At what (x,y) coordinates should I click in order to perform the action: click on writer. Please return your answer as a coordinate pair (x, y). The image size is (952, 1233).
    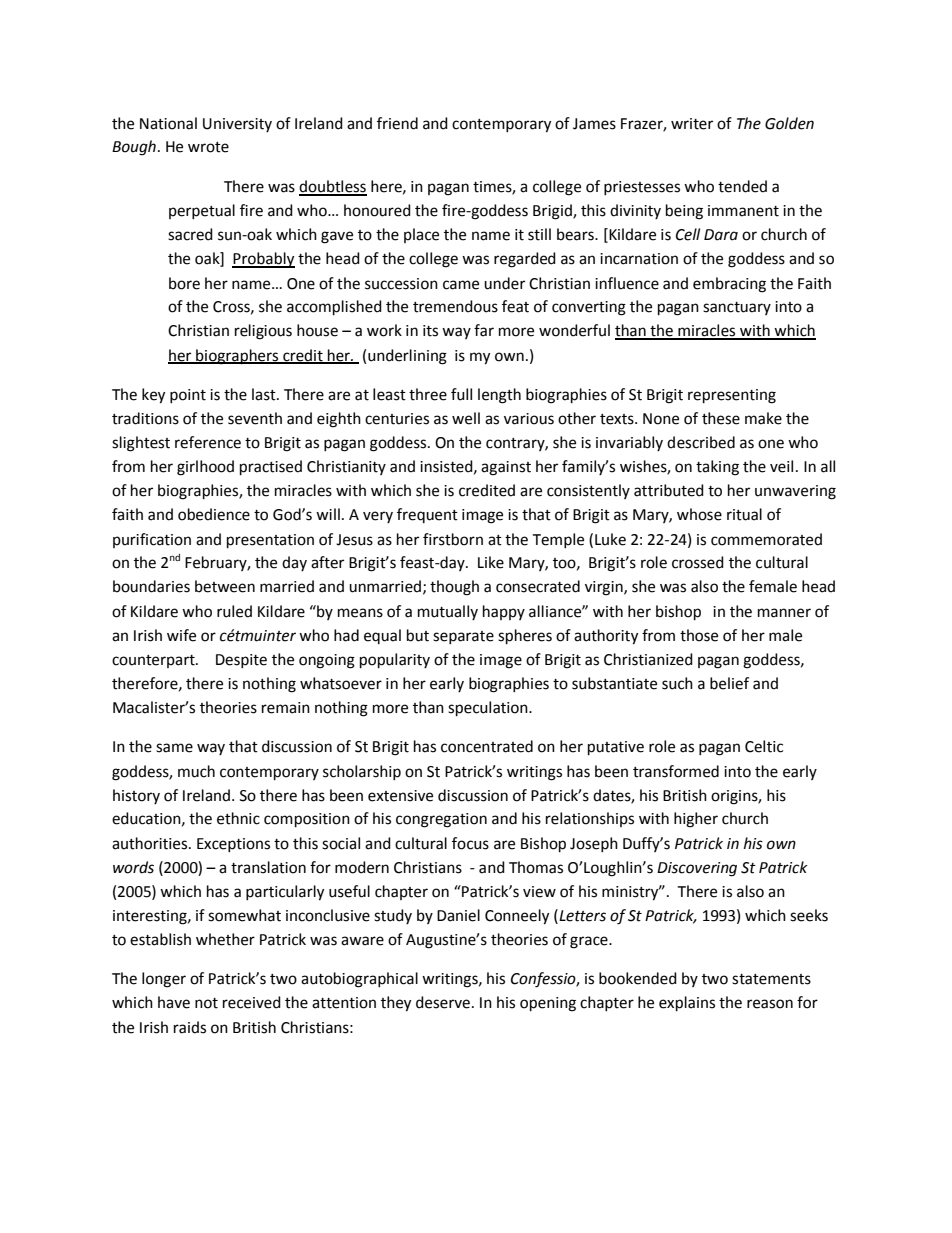
    Looking at the image, I should click on (692, 124).
